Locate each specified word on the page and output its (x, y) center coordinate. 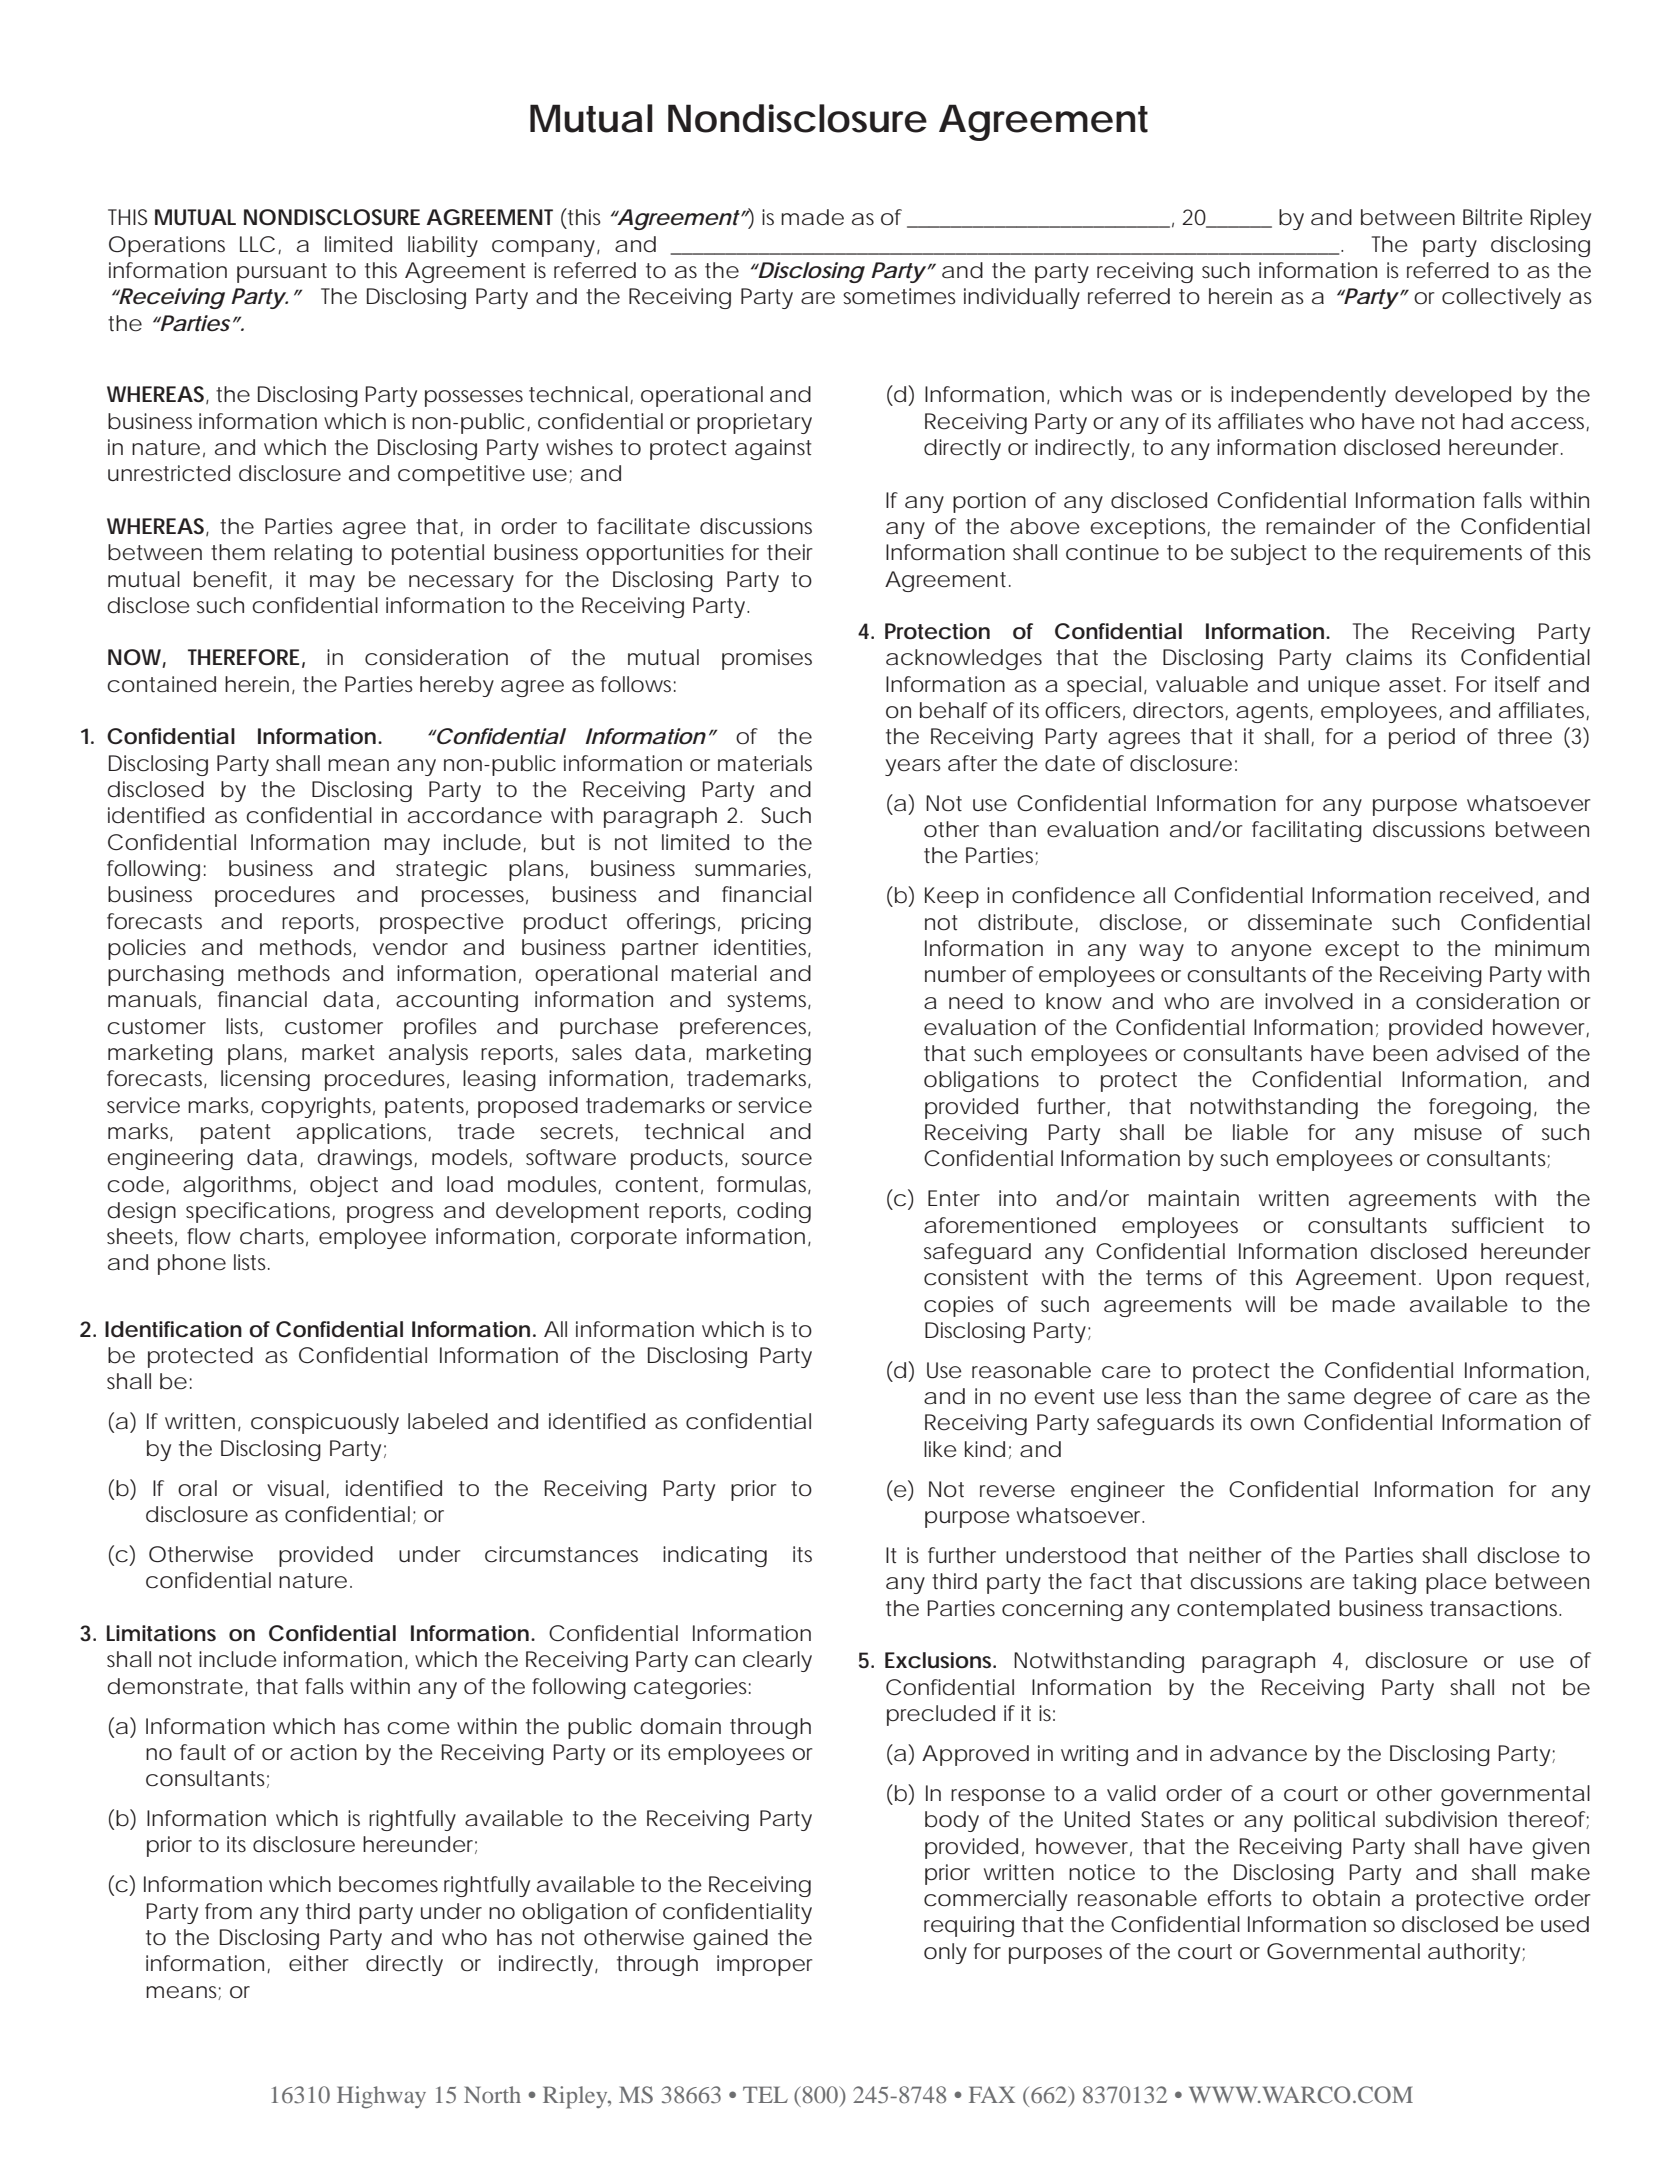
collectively (1501, 298)
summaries (753, 869)
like (940, 1449)
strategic (441, 870)
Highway (381, 2097)
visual (297, 1489)
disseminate (1310, 922)
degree (1392, 1398)
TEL (765, 2094)
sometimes (899, 296)
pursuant (282, 273)
